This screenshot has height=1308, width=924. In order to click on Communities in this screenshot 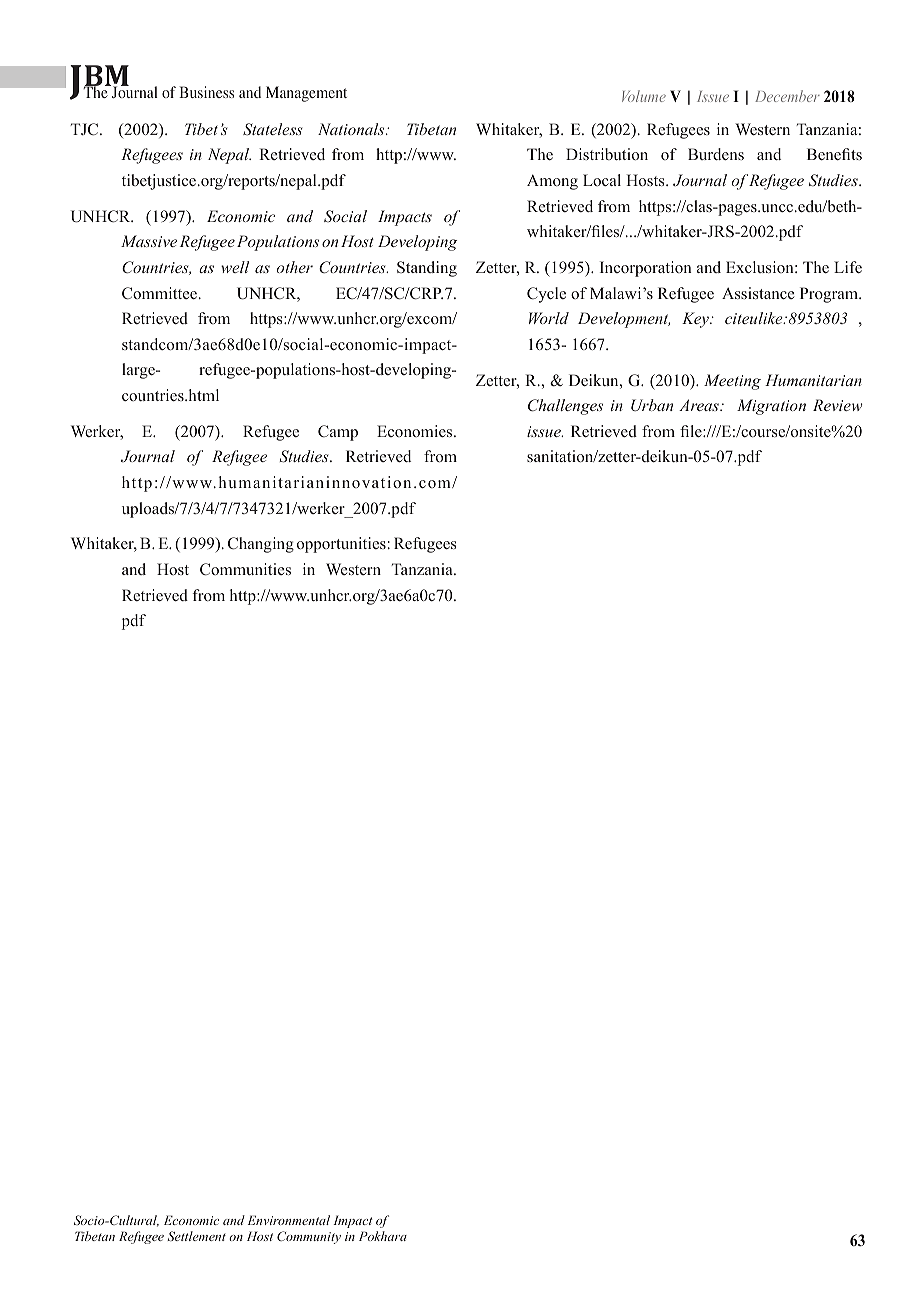, I will do `click(245, 569)`.
